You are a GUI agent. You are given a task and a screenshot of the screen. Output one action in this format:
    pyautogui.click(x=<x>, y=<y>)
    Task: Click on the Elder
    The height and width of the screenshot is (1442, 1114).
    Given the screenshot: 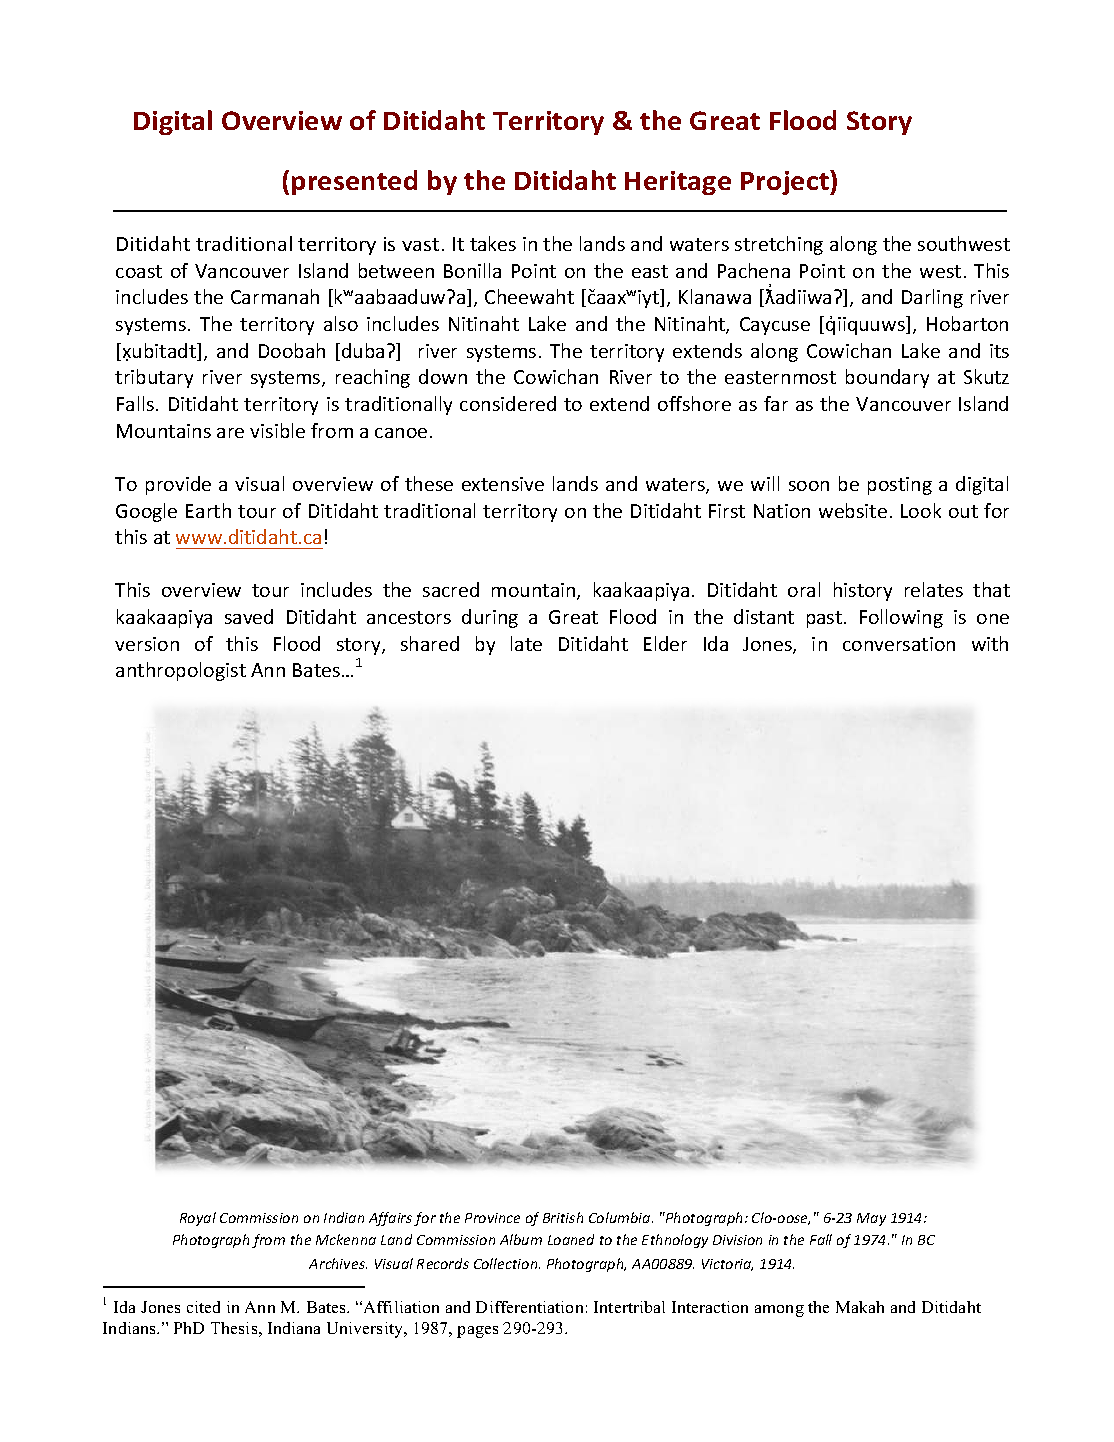 What is the action you would take?
    pyautogui.click(x=665, y=643)
